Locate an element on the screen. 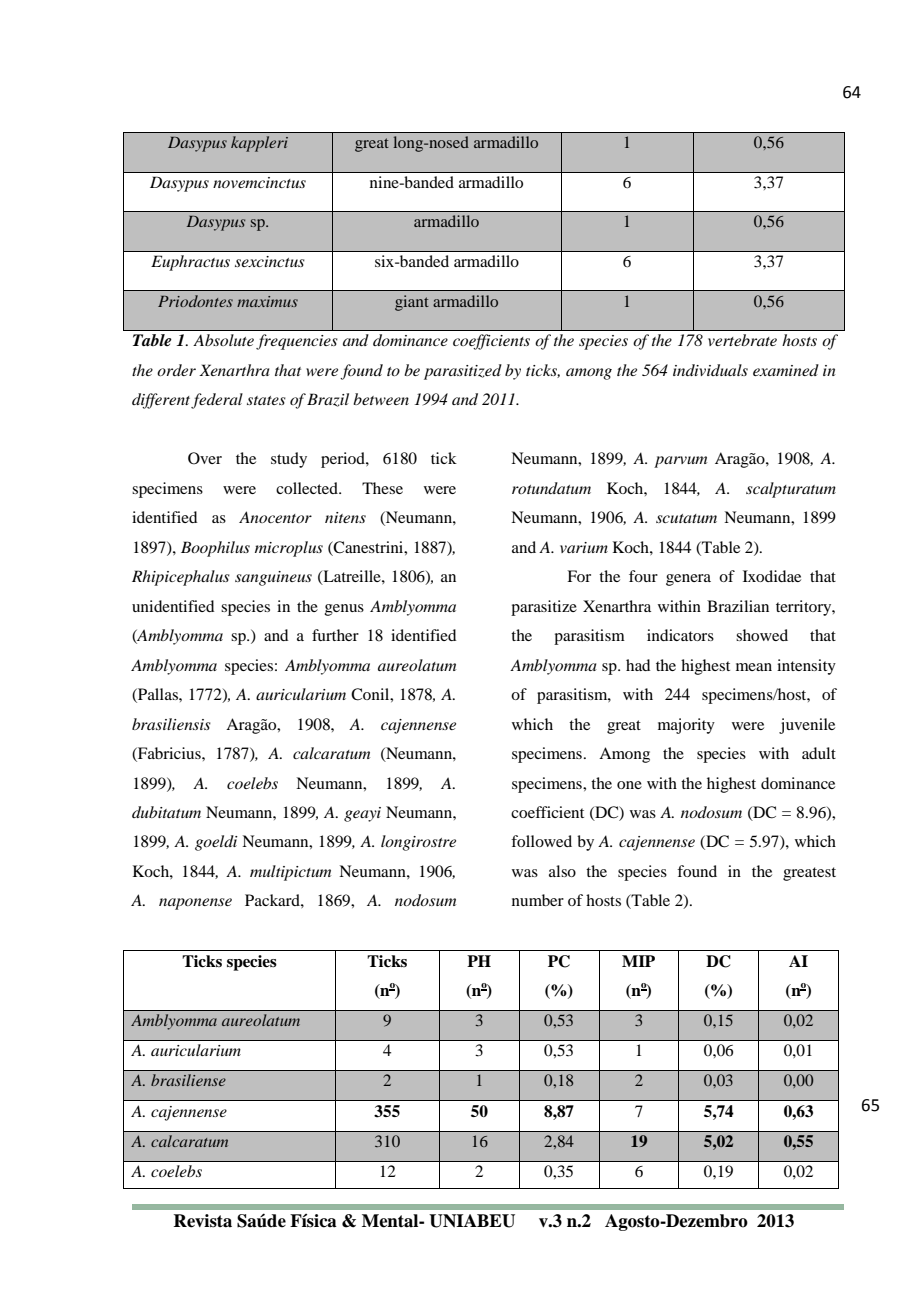 This screenshot has width=924, height=1308. followed is located at coordinates (541, 841).
